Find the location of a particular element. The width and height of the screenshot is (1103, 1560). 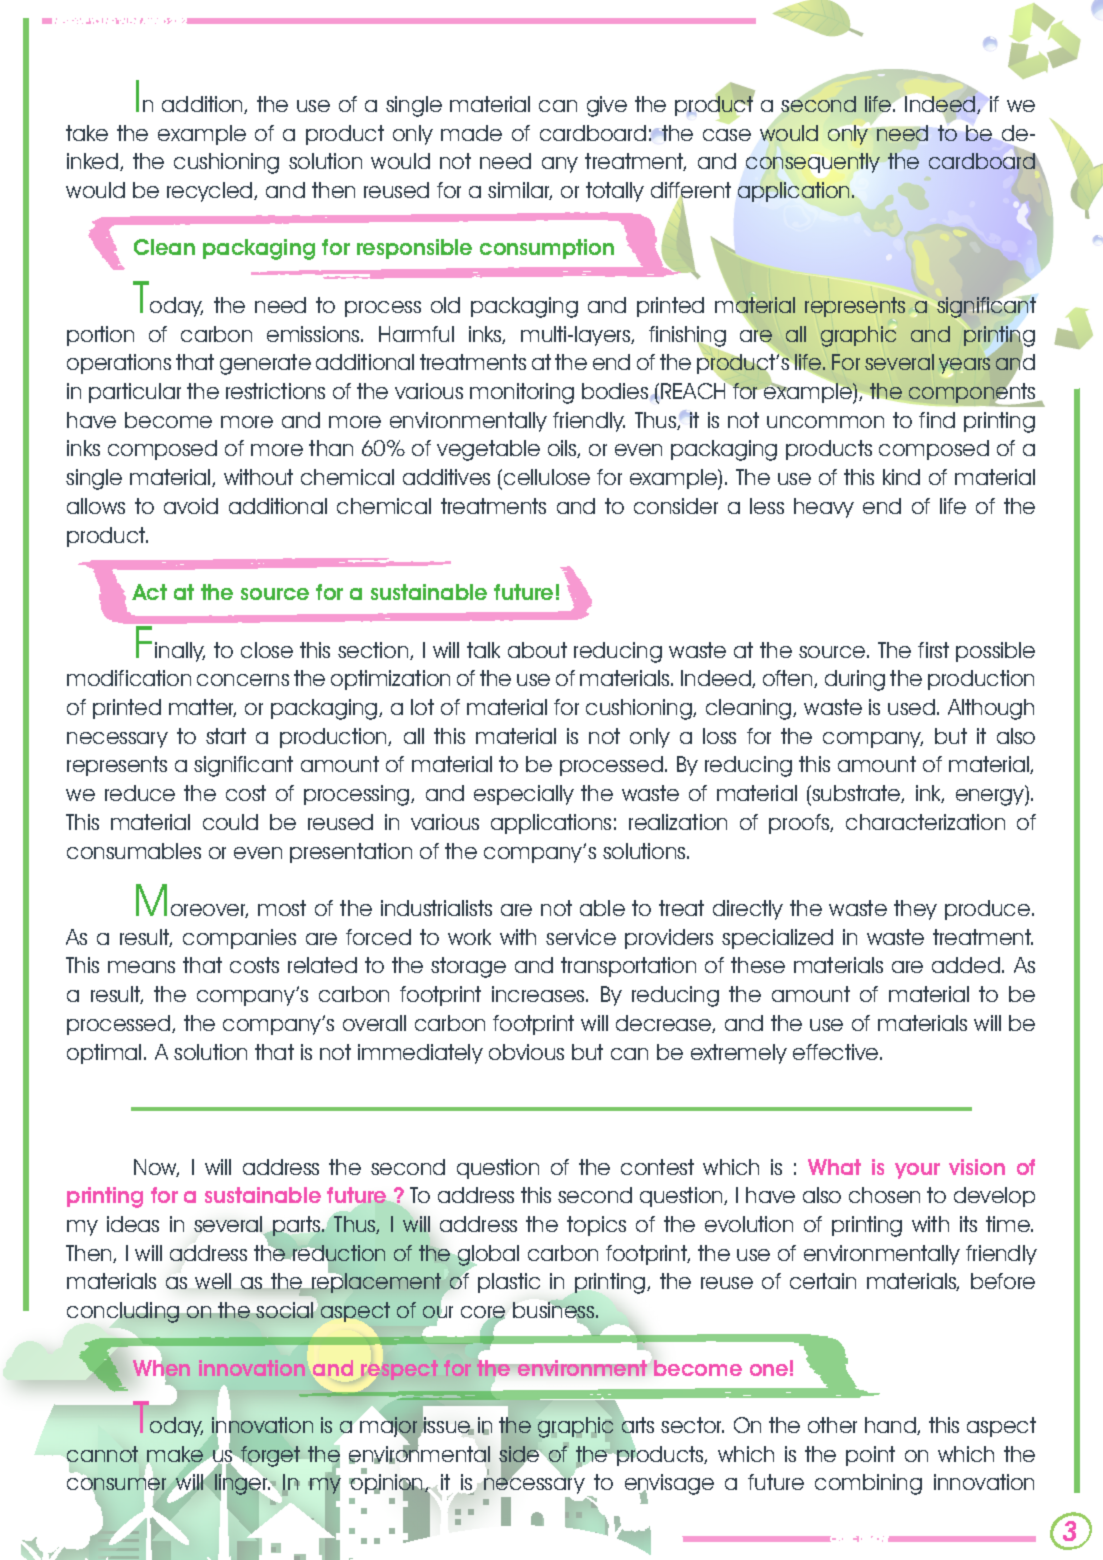

recycled is located at coordinates (211, 192).
